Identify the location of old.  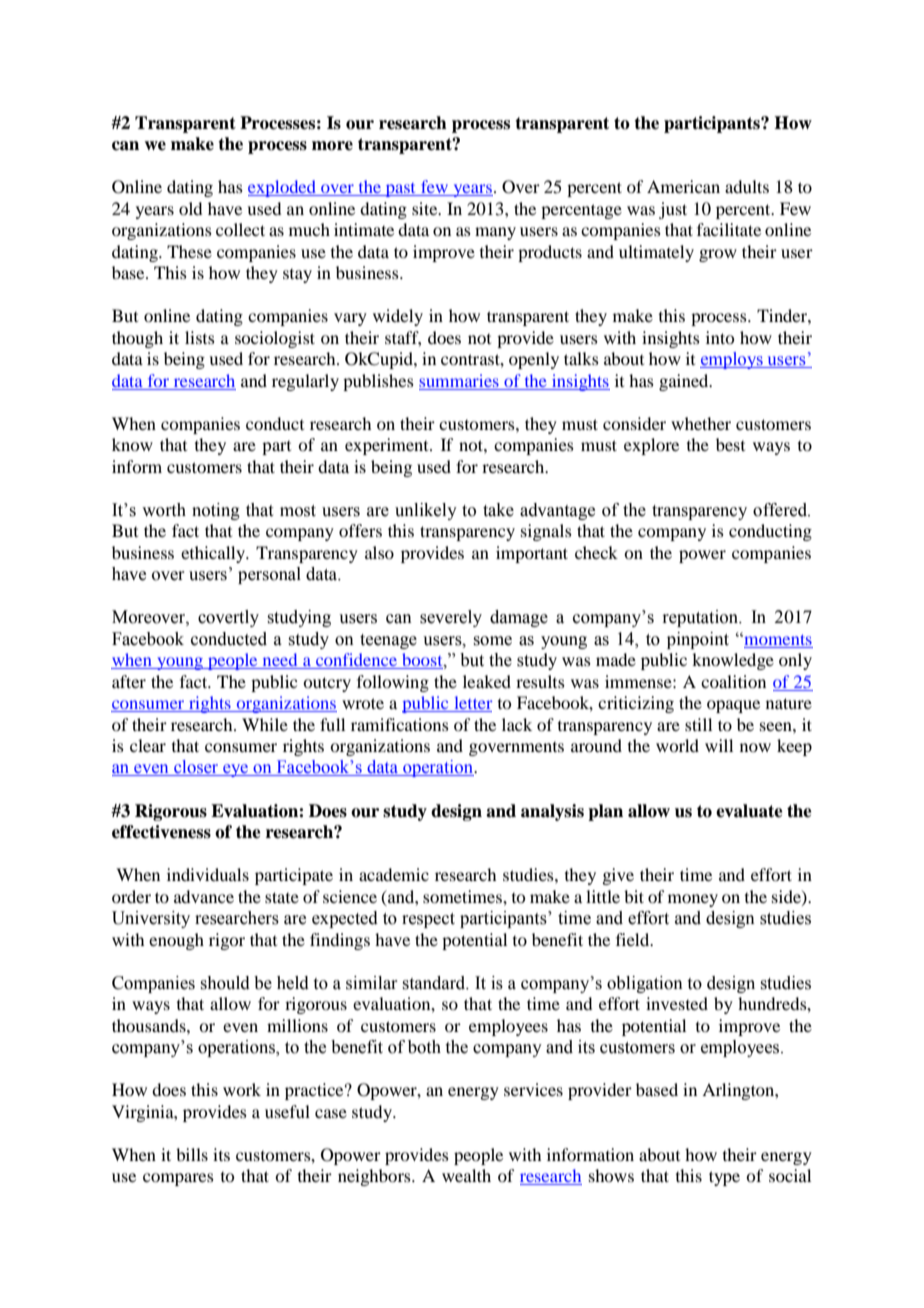
(190, 208).
